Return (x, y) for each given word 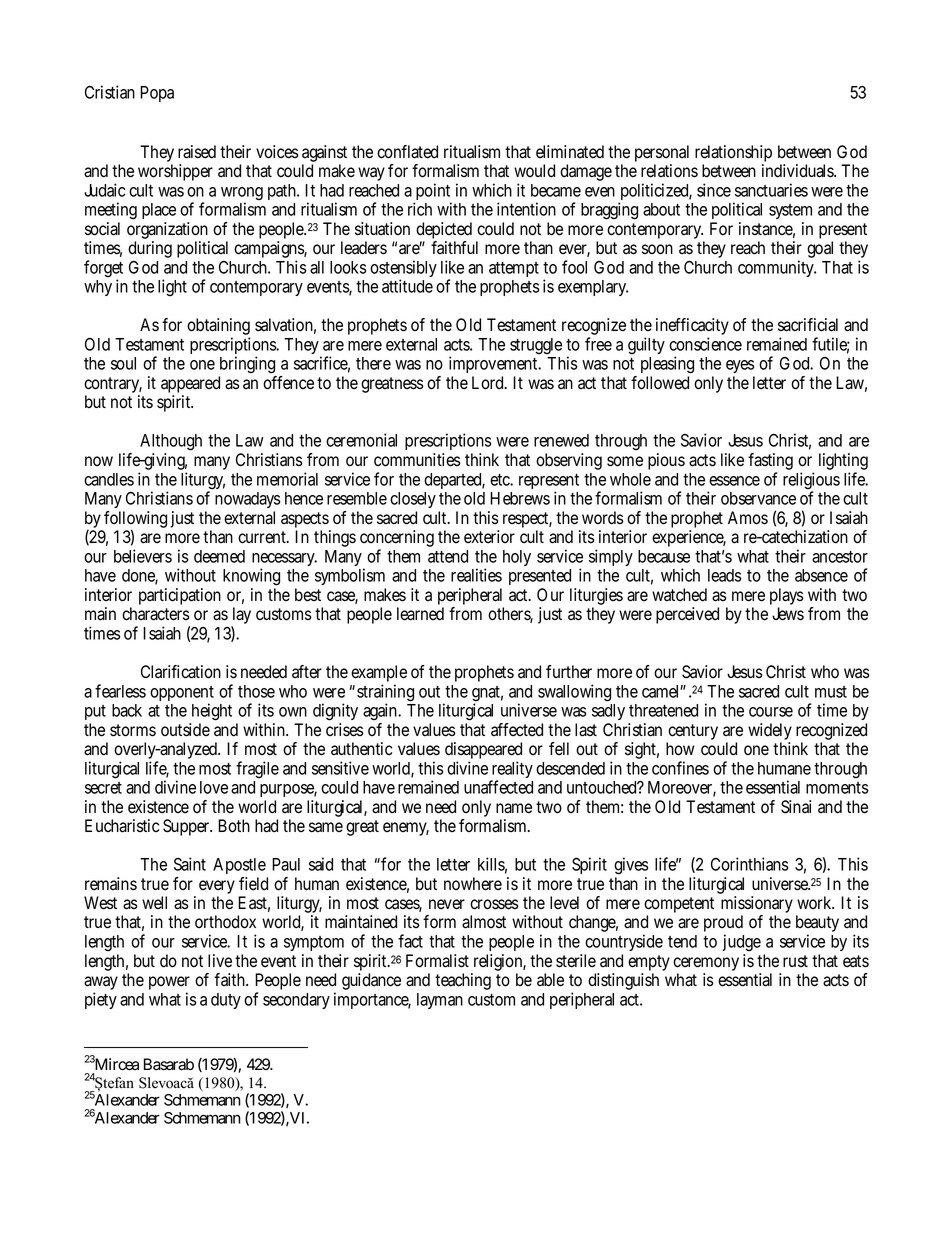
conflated (407, 152)
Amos (748, 518)
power (169, 984)
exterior (489, 537)
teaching (463, 981)
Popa (157, 94)
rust (795, 961)
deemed (219, 556)
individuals (799, 171)
